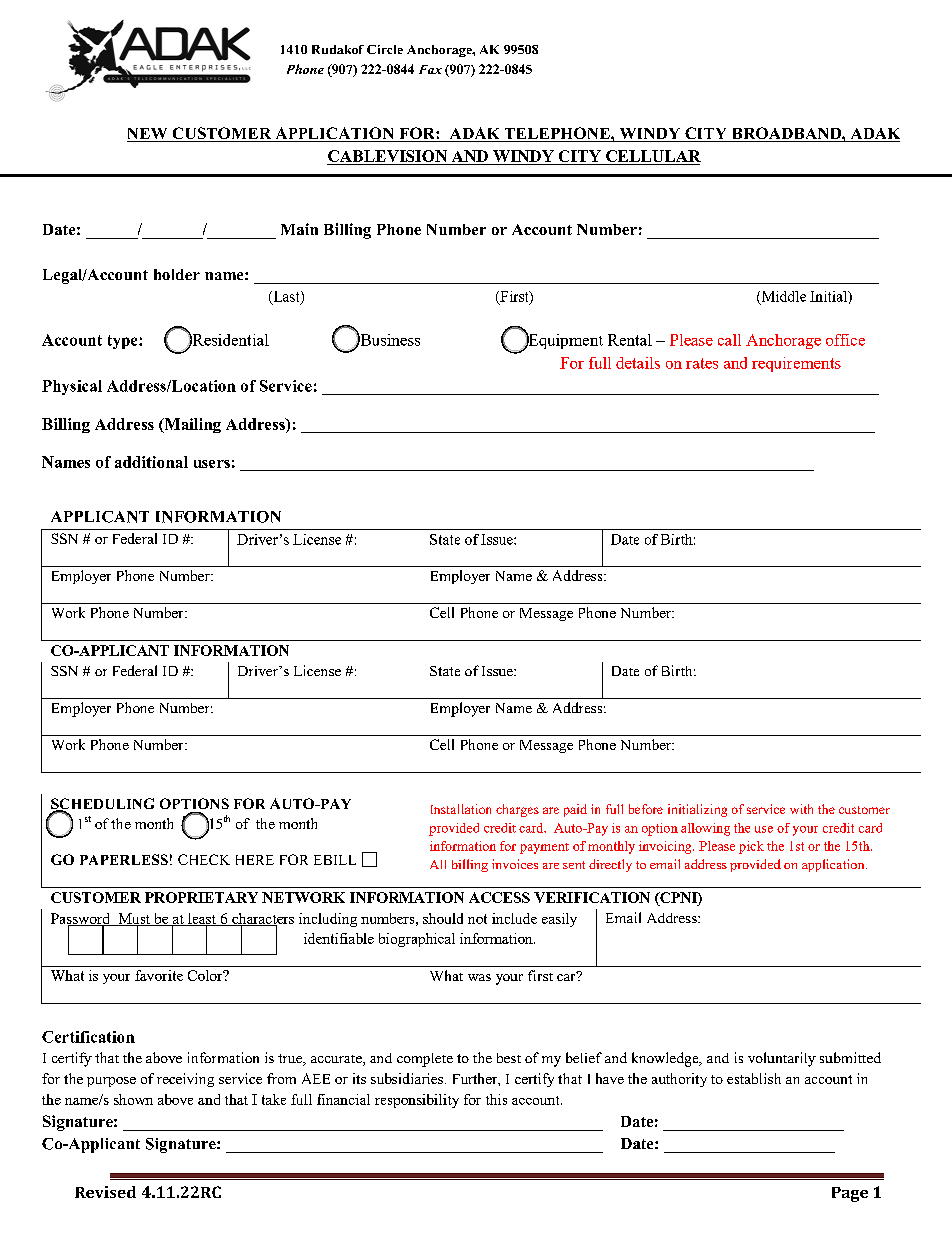  I want to click on additional, so click(151, 462).
